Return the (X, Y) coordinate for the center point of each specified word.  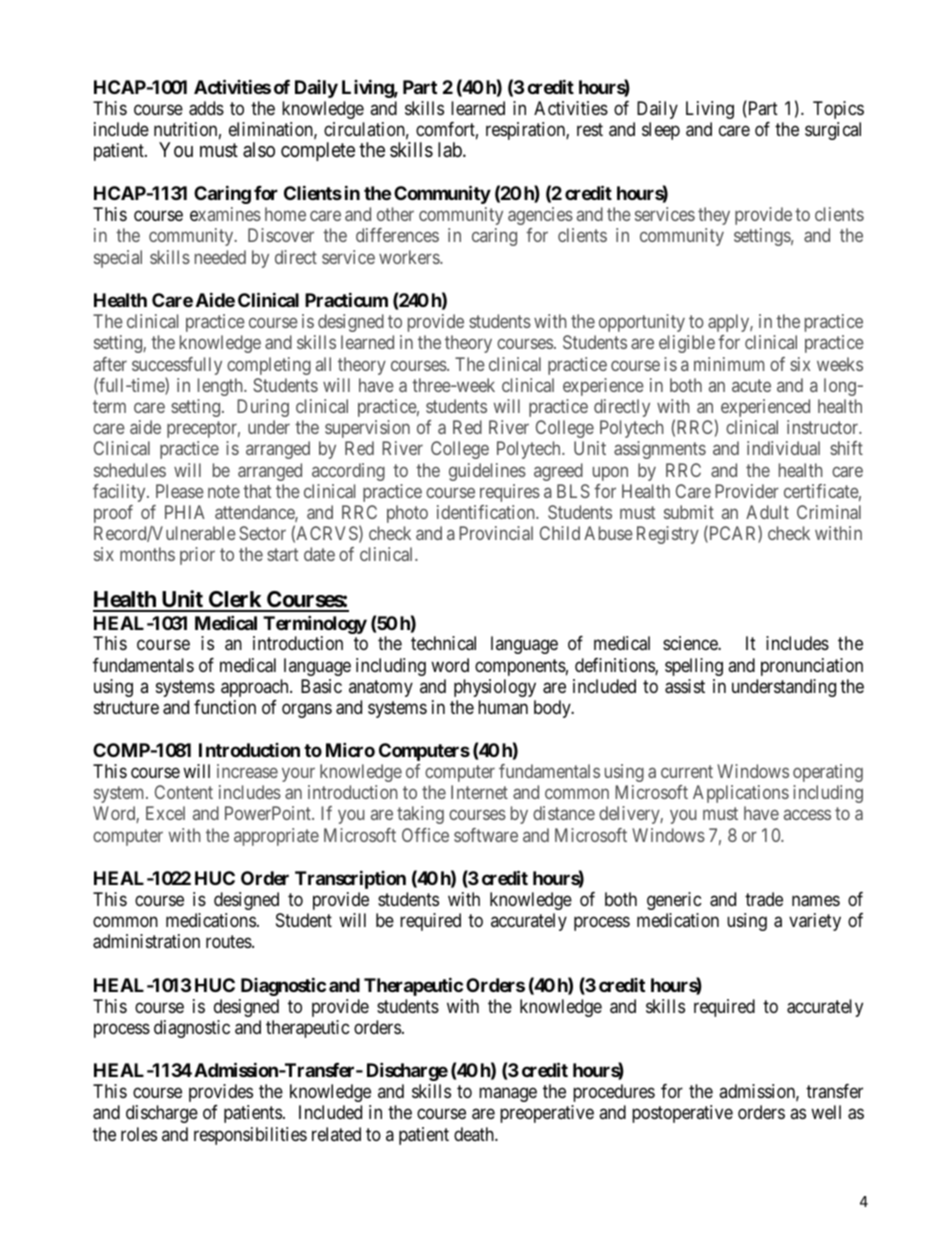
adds (206, 108)
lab (451, 149)
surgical (833, 131)
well (826, 1112)
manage (508, 1095)
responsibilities (250, 1136)
